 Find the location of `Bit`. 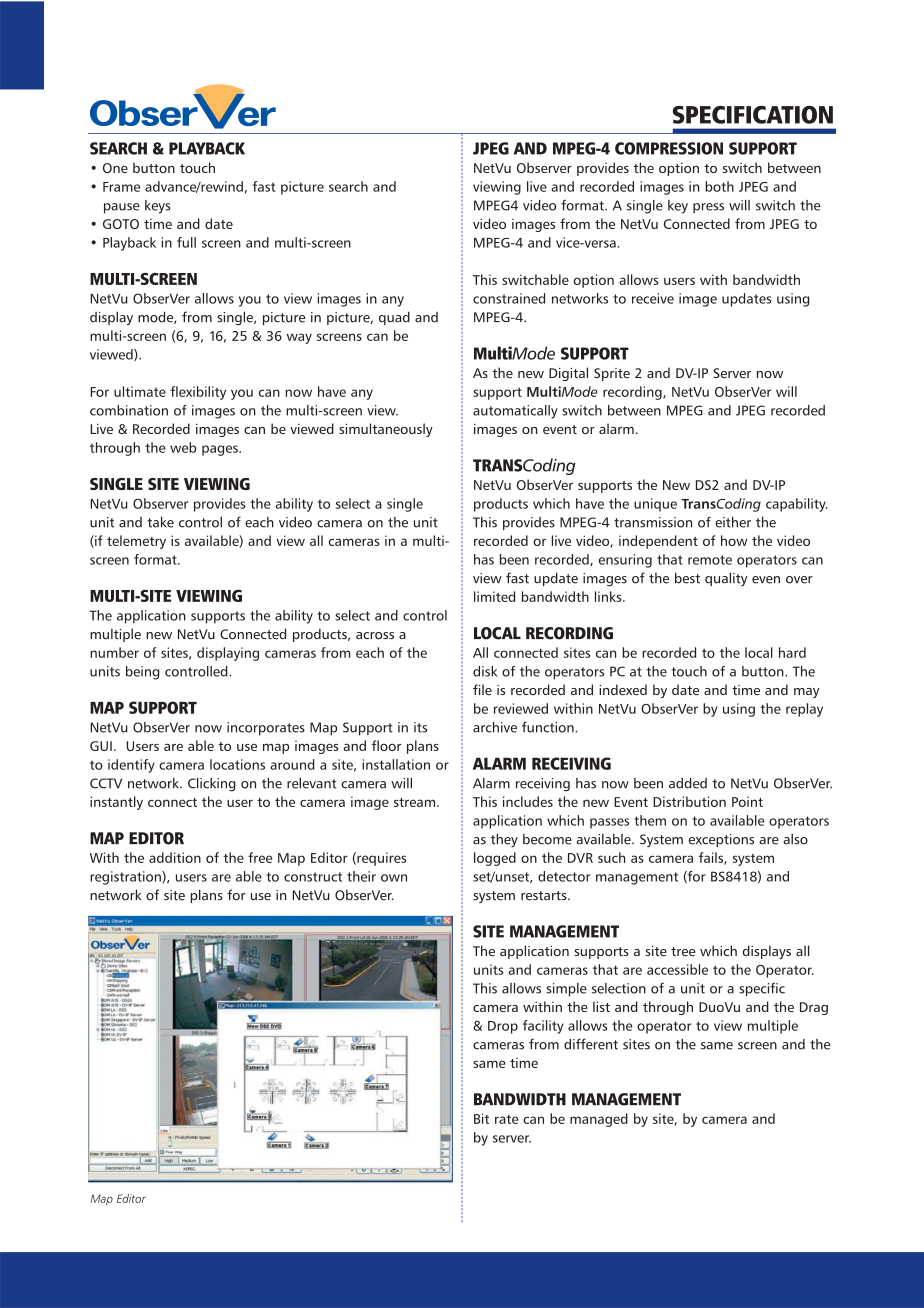

Bit is located at coordinates (481, 1118).
